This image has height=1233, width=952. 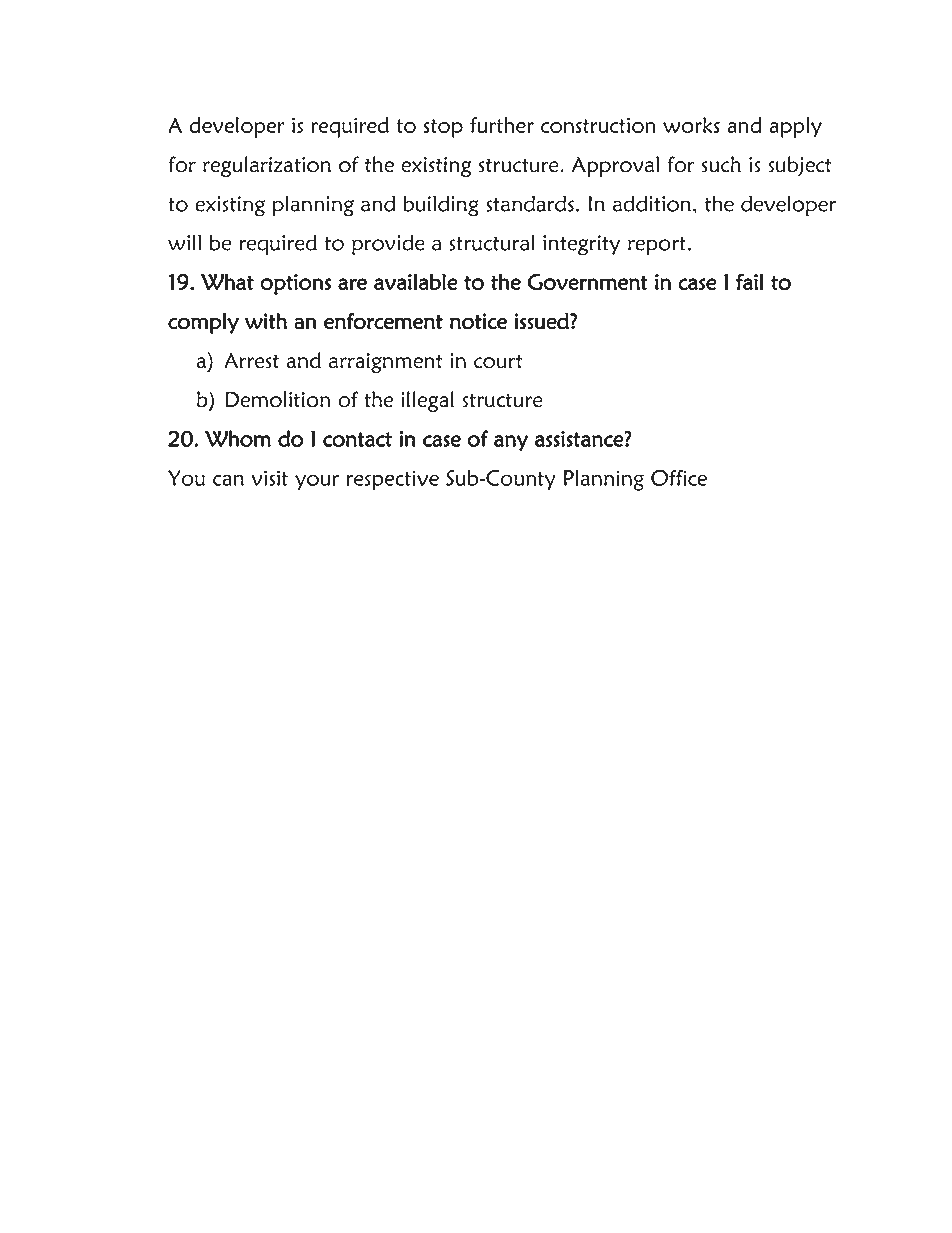 I want to click on report, so click(x=657, y=246).
